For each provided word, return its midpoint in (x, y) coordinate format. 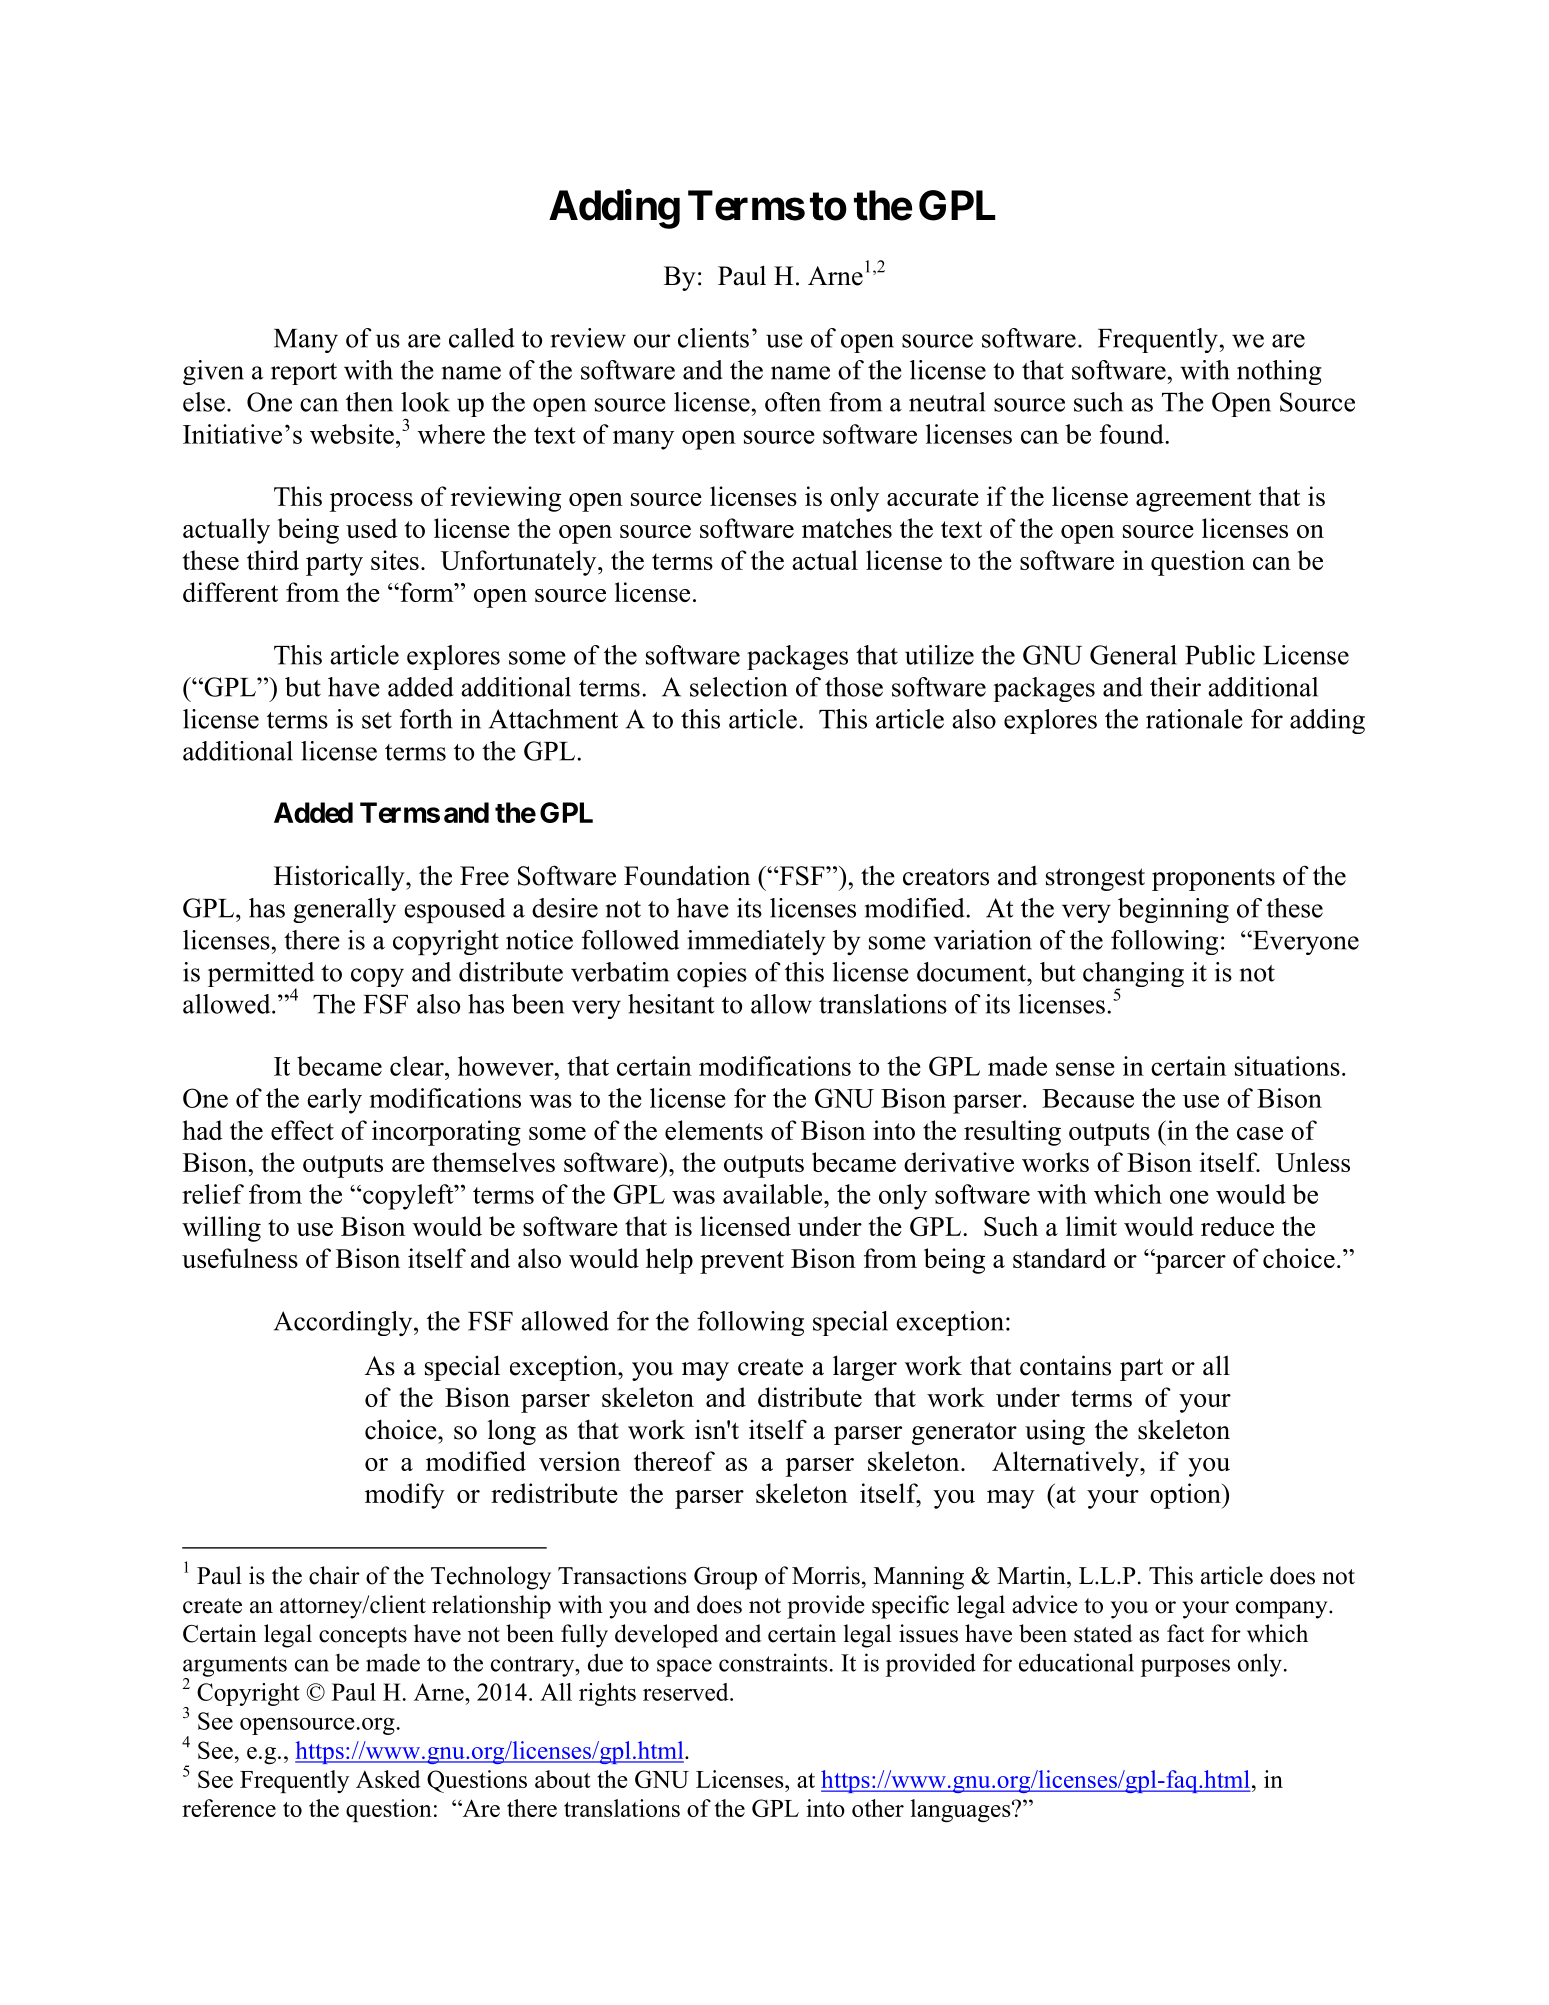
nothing (1279, 372)
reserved (687, 1692)
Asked (388, 1779)
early (334, 1101)
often (793, 402)
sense (1085, 1069)
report (304, 374)
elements (714, 1130)
